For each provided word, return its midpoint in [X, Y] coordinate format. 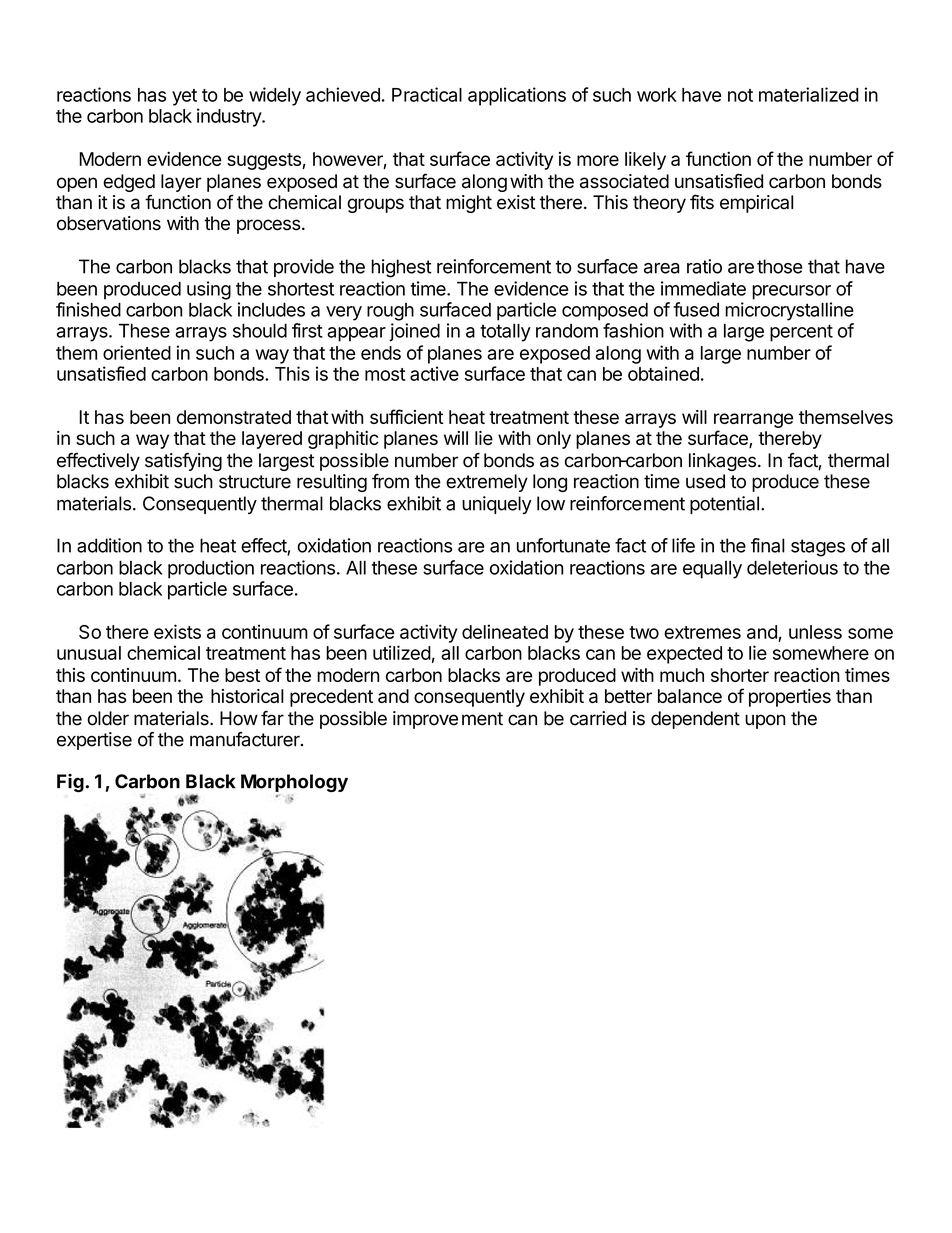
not [740, 95]
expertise [94, 741]
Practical [427, 94]
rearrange [753, 420]
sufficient [406, 416]
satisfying [183, 462]
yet [184, 97]
